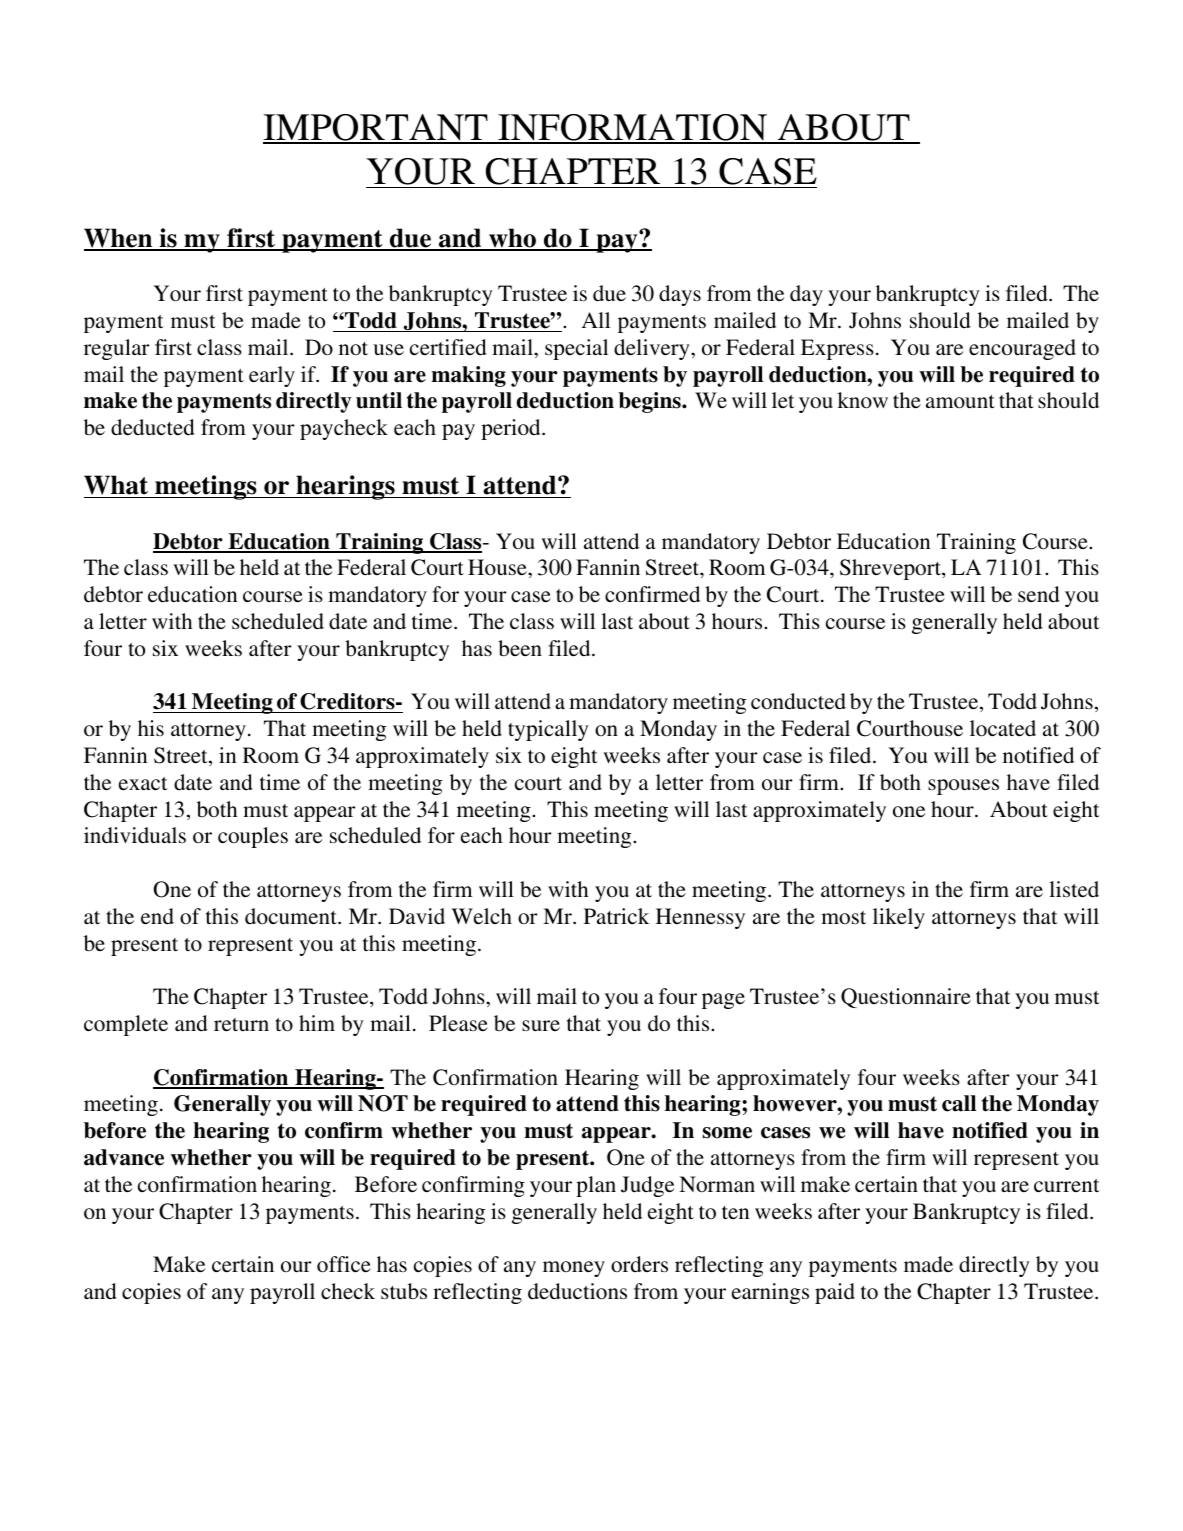 The width and height of the screenshot is (1183, 1531). Describe the element at coordinates (1022, 349) in the screenshot. I see `encouraged` at that location.
